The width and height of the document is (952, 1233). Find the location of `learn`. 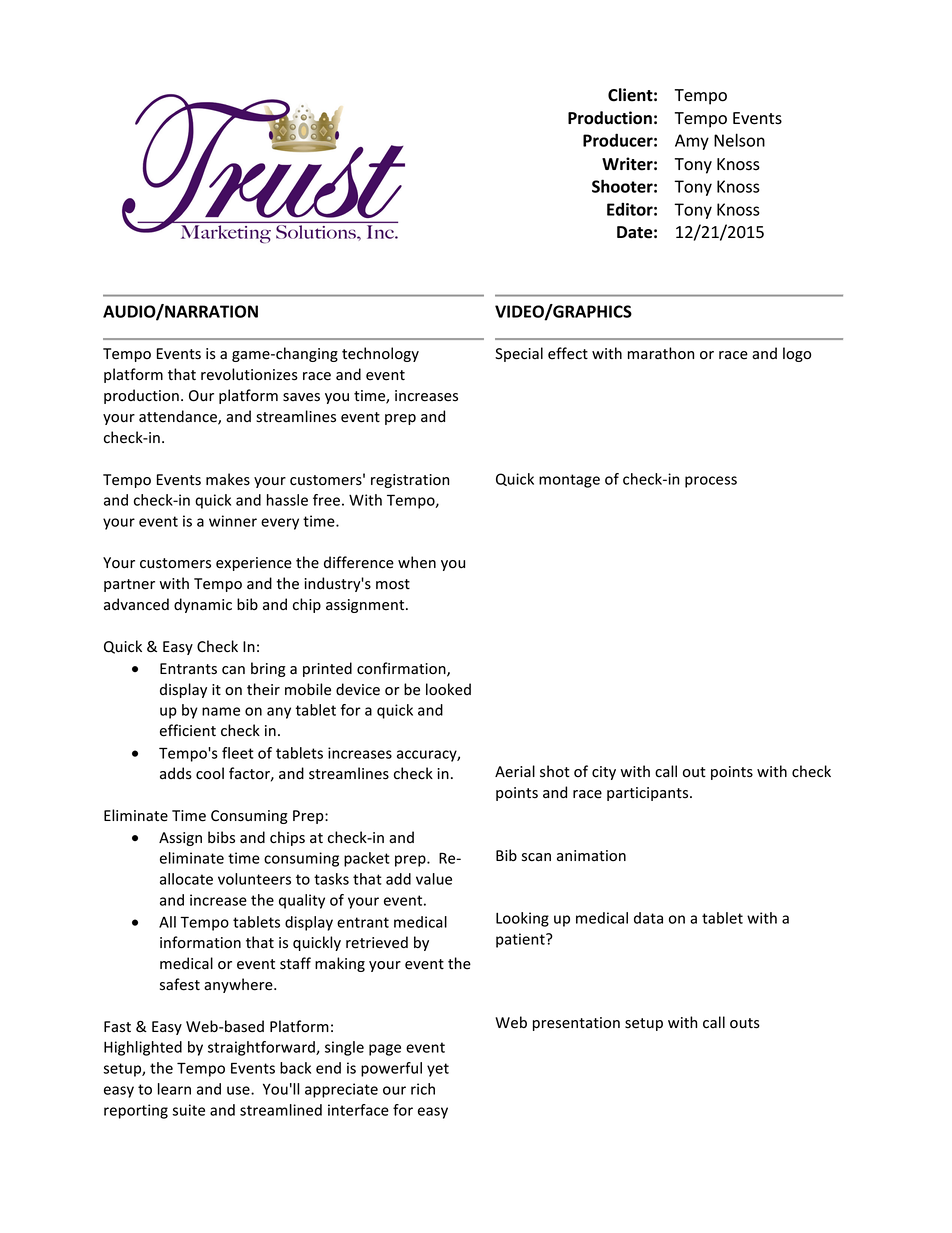

learn is located at coordinates (174, 1089).
